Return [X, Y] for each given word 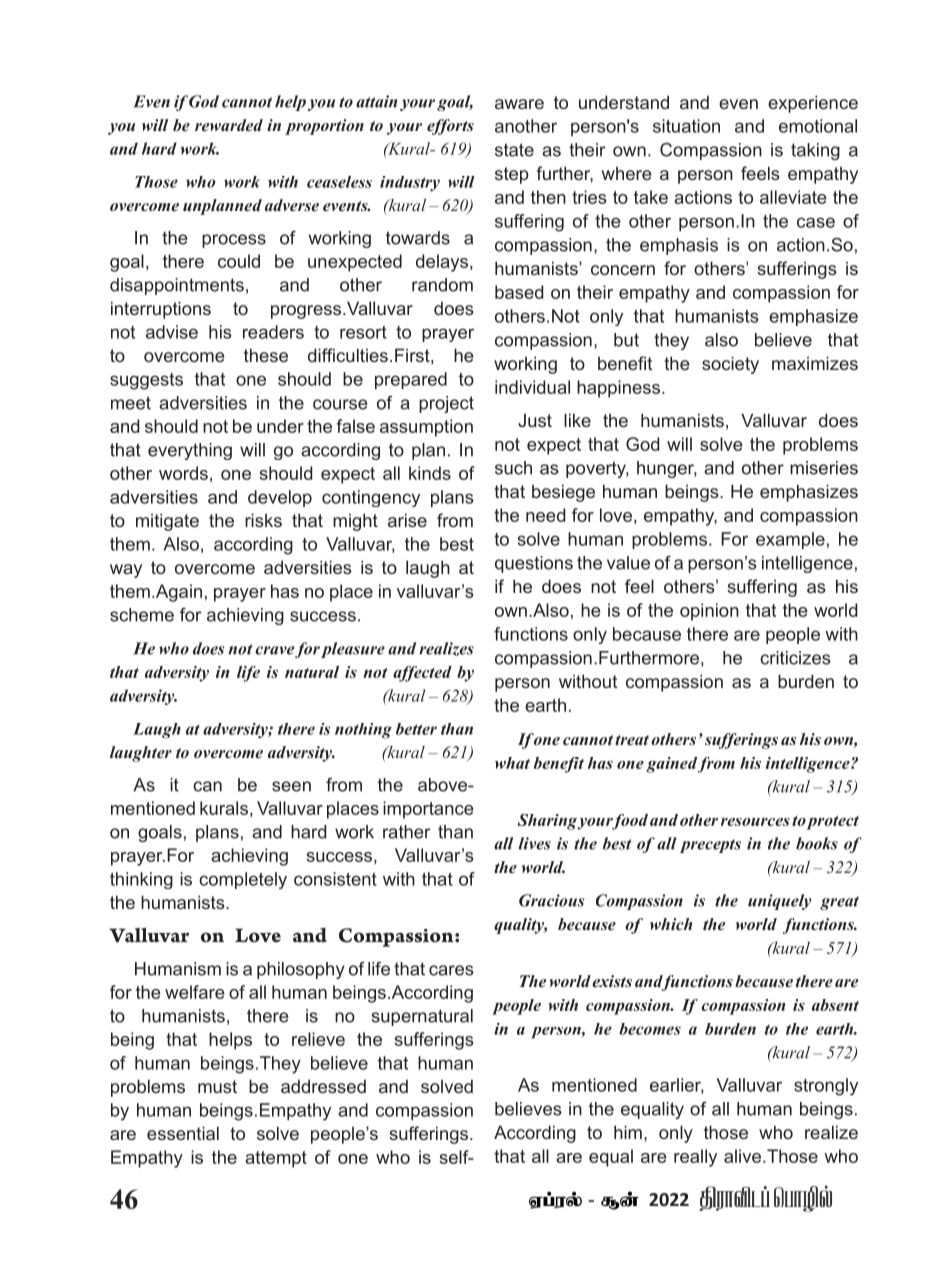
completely [243, 880]
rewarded [229, 125]
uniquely [780, 902]
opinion [709, 612]
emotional [818, 126]
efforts [450, 127]
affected [422, 674]
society [730, 365]
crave [274, 650]
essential [183, 1133]
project [446, 404]
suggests [146, 381]
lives [535, 843]
